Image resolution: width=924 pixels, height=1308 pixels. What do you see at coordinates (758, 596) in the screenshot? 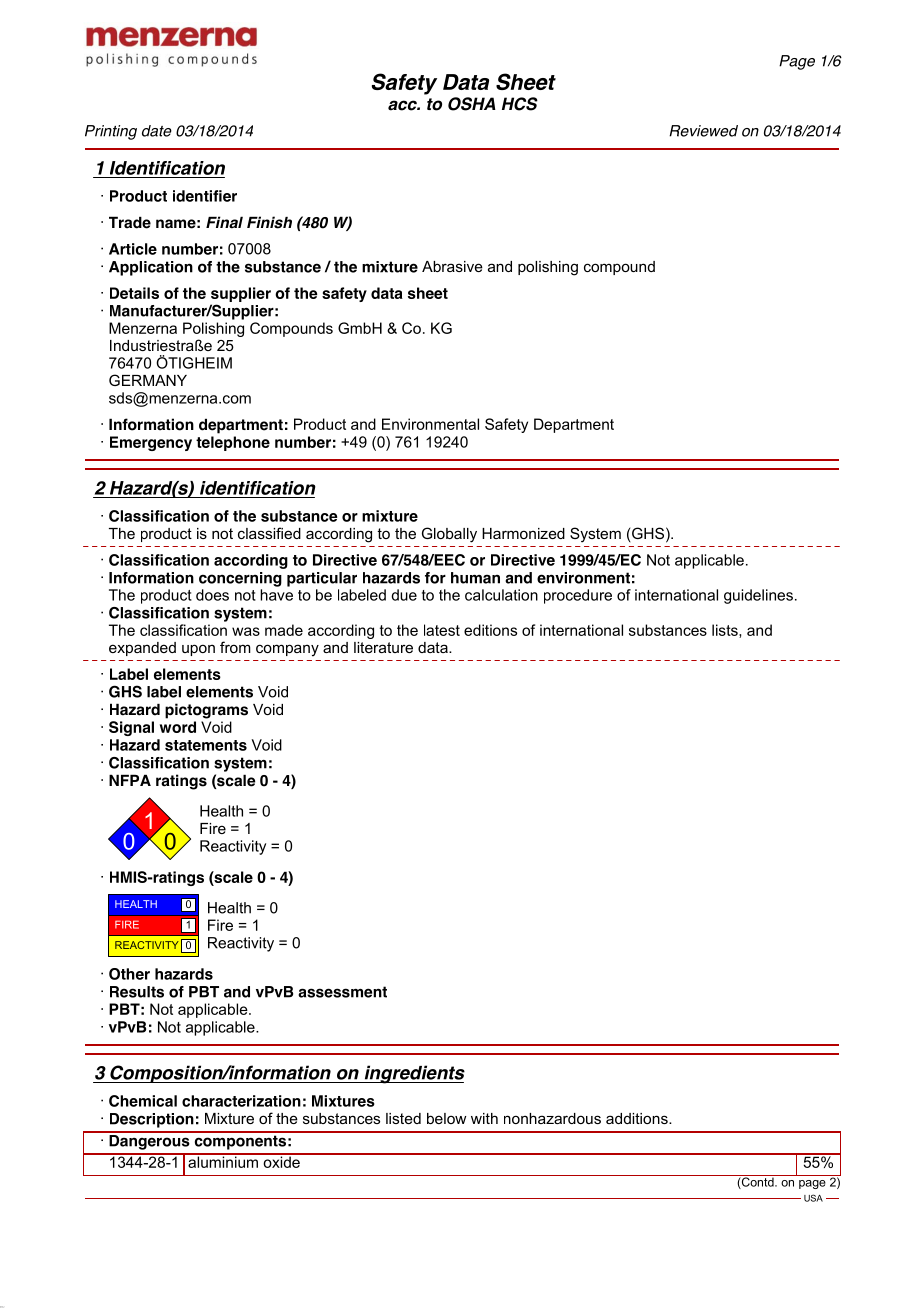
I see `guidelines` at bounding box center [758, 596].
